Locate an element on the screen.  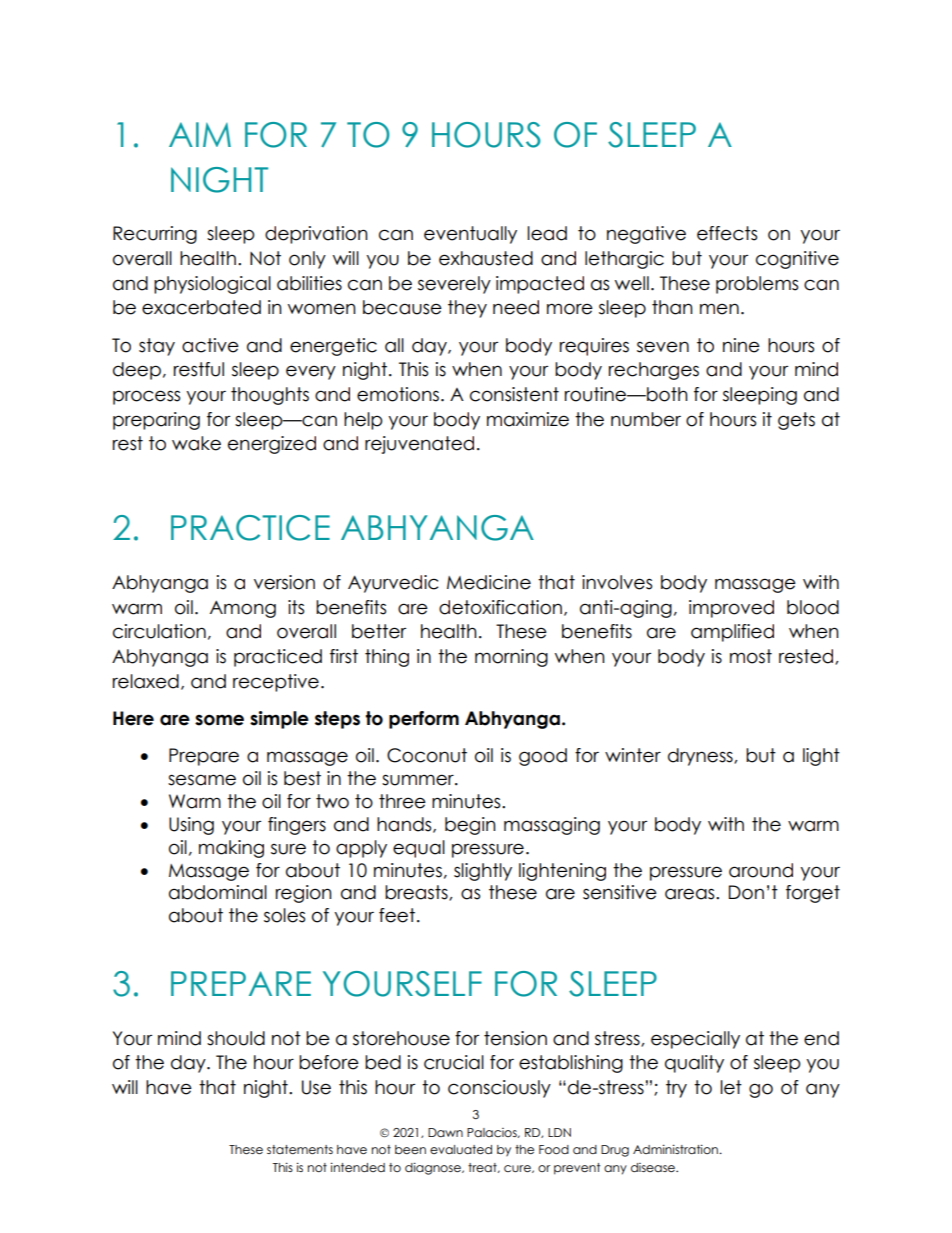
most is located at coordinates (751, 656).
